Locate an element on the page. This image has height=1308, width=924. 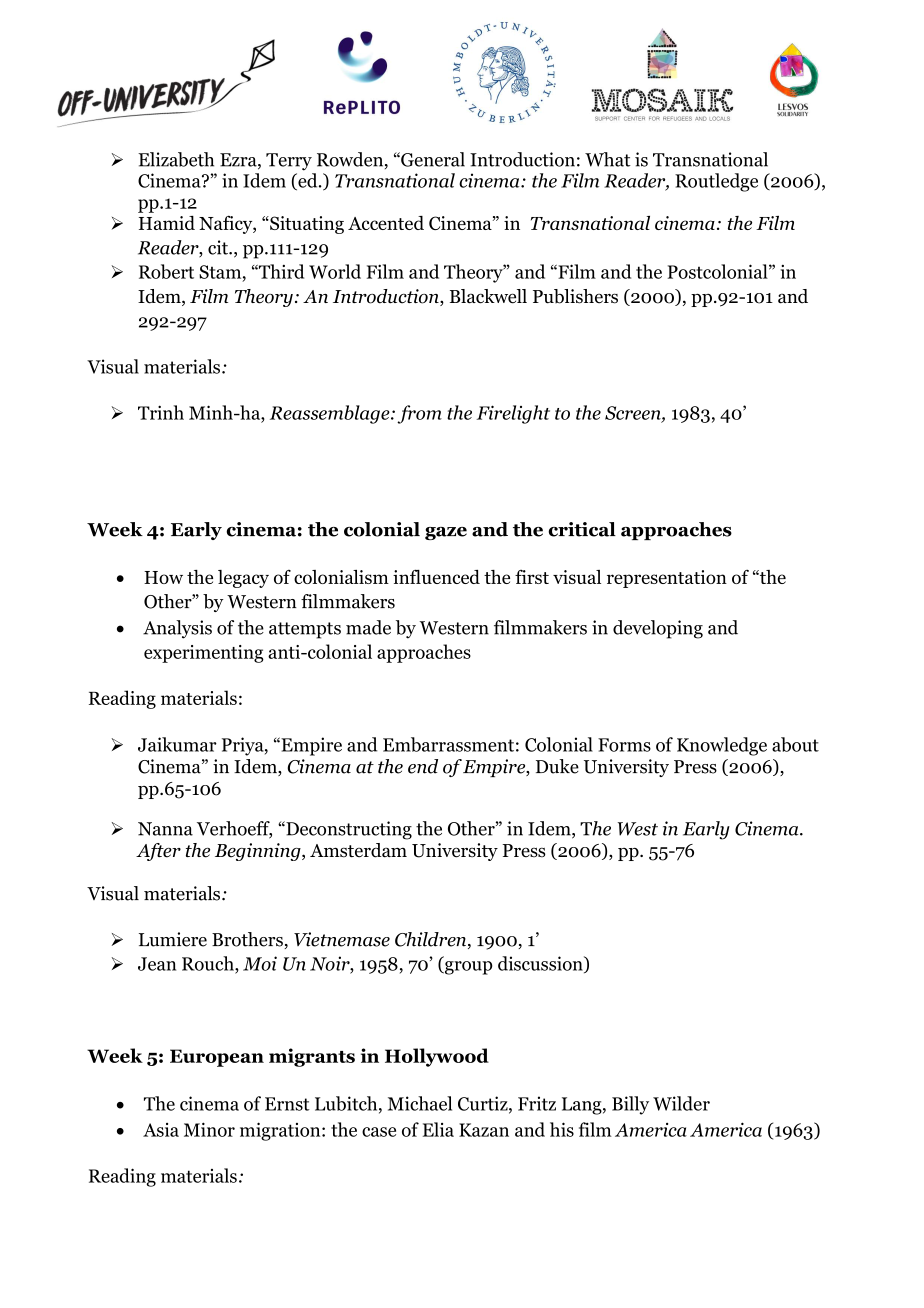
developing is located at coordinates (658, 629).
